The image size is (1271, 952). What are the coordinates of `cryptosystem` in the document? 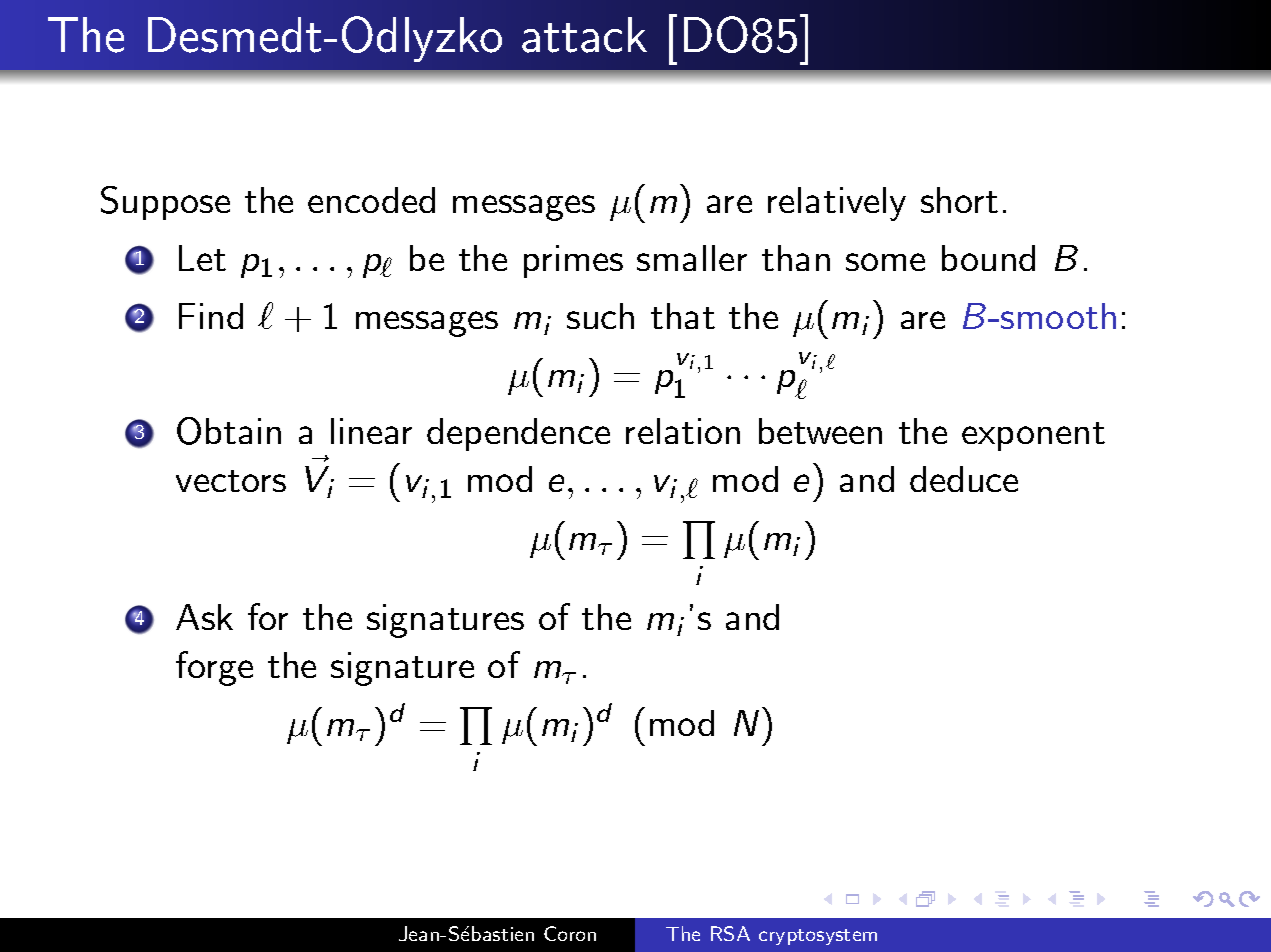 It's located at (818, 937).
